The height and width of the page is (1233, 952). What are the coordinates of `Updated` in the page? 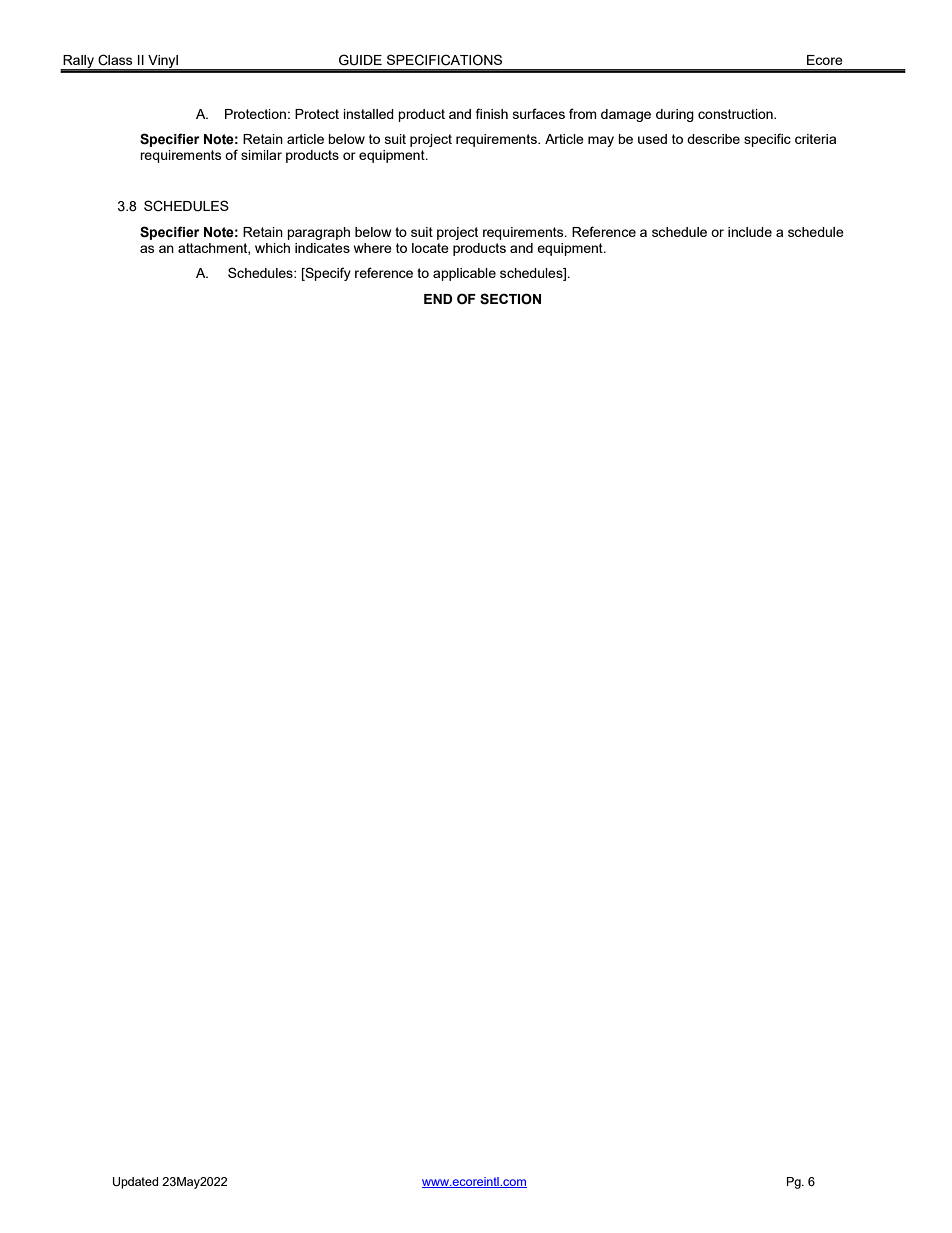 It's located at (135, 1183).
